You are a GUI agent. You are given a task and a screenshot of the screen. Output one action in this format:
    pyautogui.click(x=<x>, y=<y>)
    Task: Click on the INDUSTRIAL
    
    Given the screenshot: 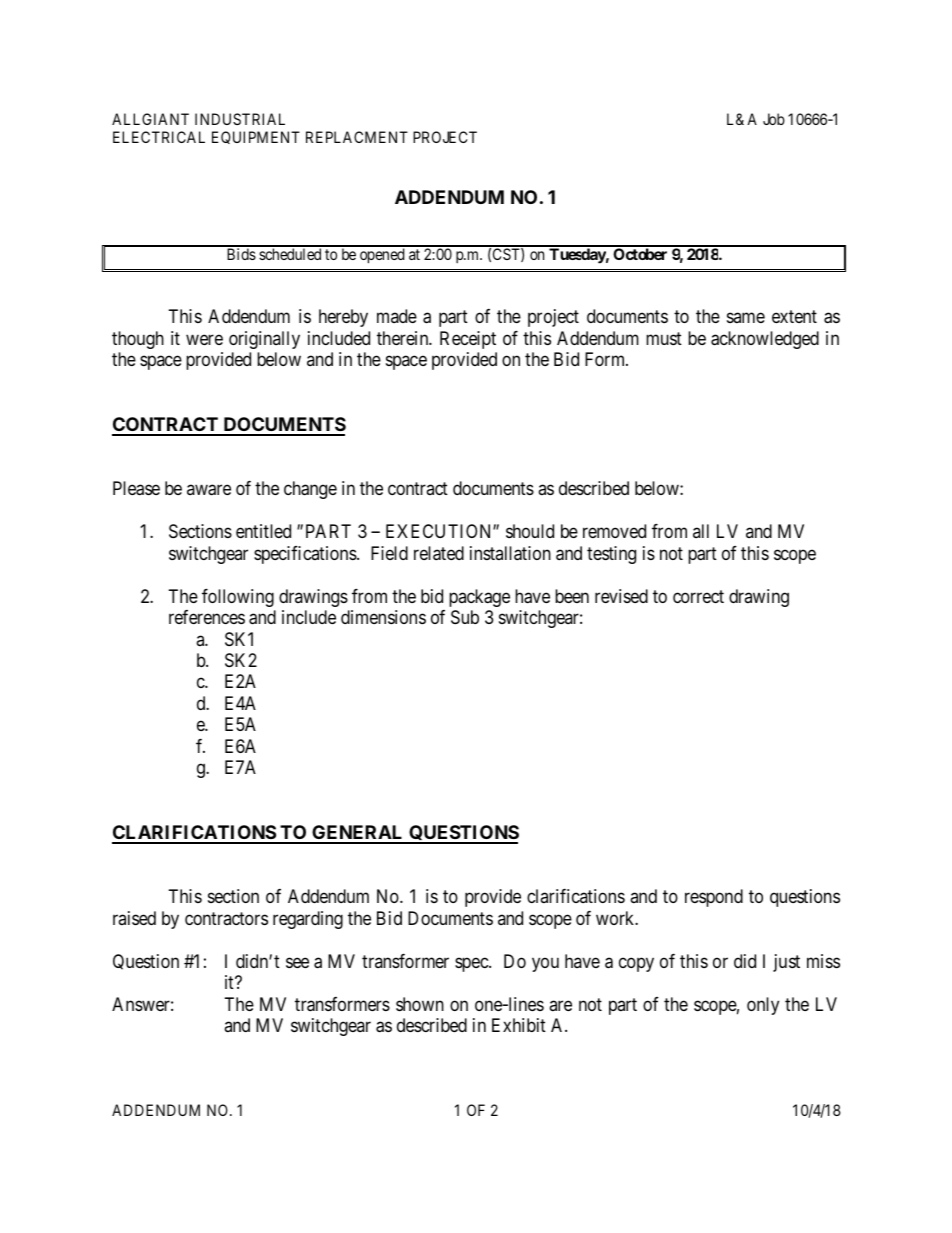 What is the action you would take?
    pyautogui.click(x=240, y=119)
